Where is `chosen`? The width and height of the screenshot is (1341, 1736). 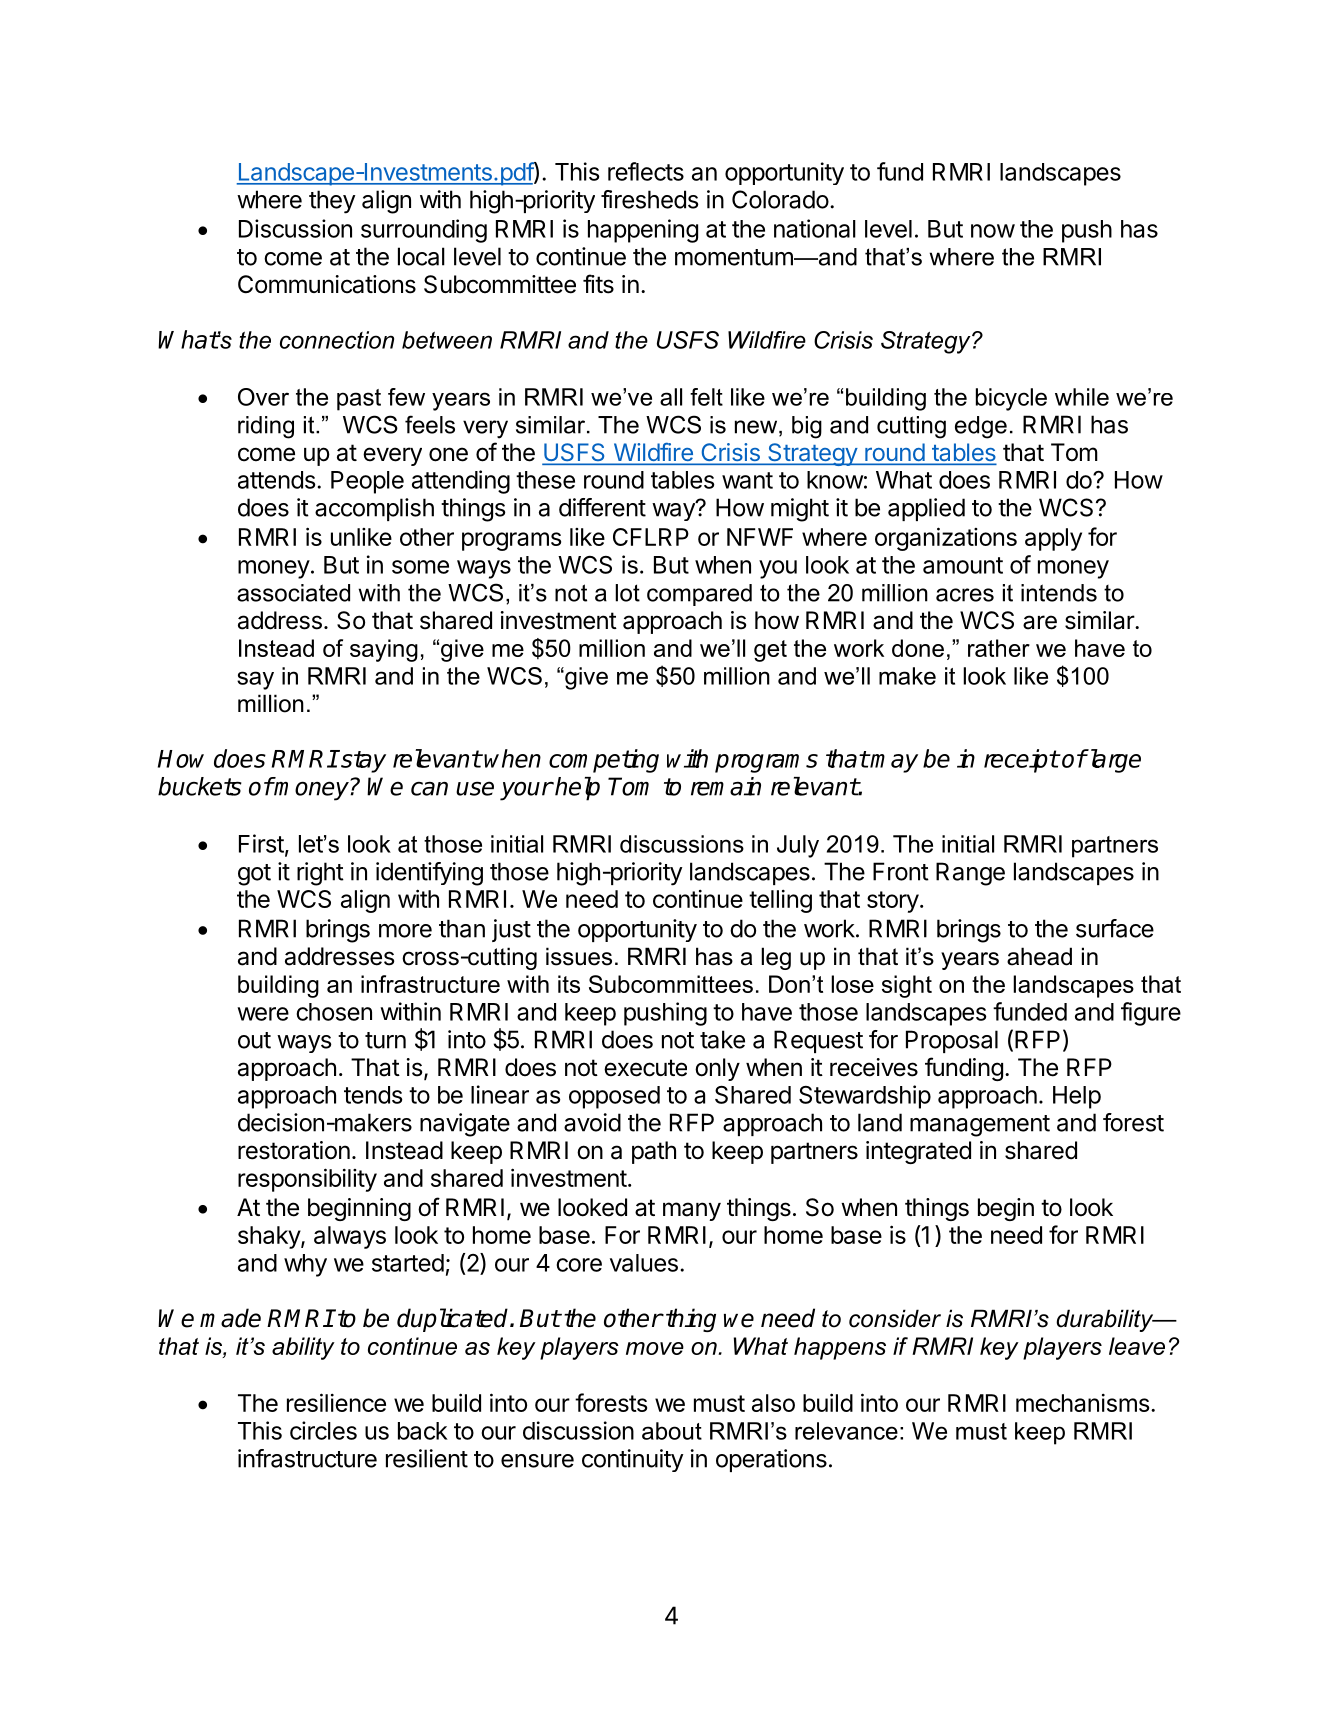 chosen is located at coordinates (334, 1012).
